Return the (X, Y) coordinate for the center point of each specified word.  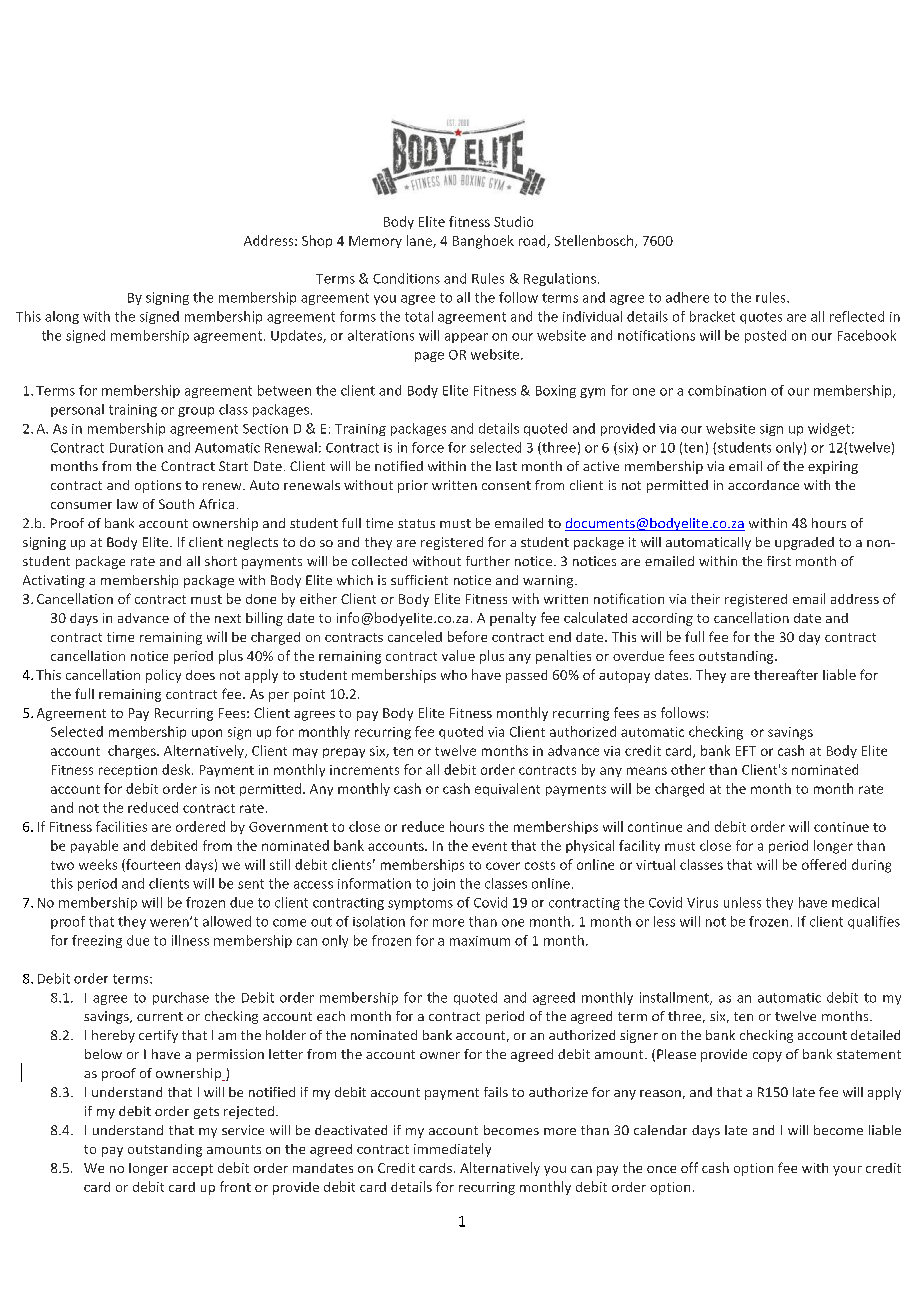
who (454, 675)
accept (193, 1170)
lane (420, 241)
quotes (761, 318)
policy (163, 676)
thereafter (786, 674)
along (62, 317)
